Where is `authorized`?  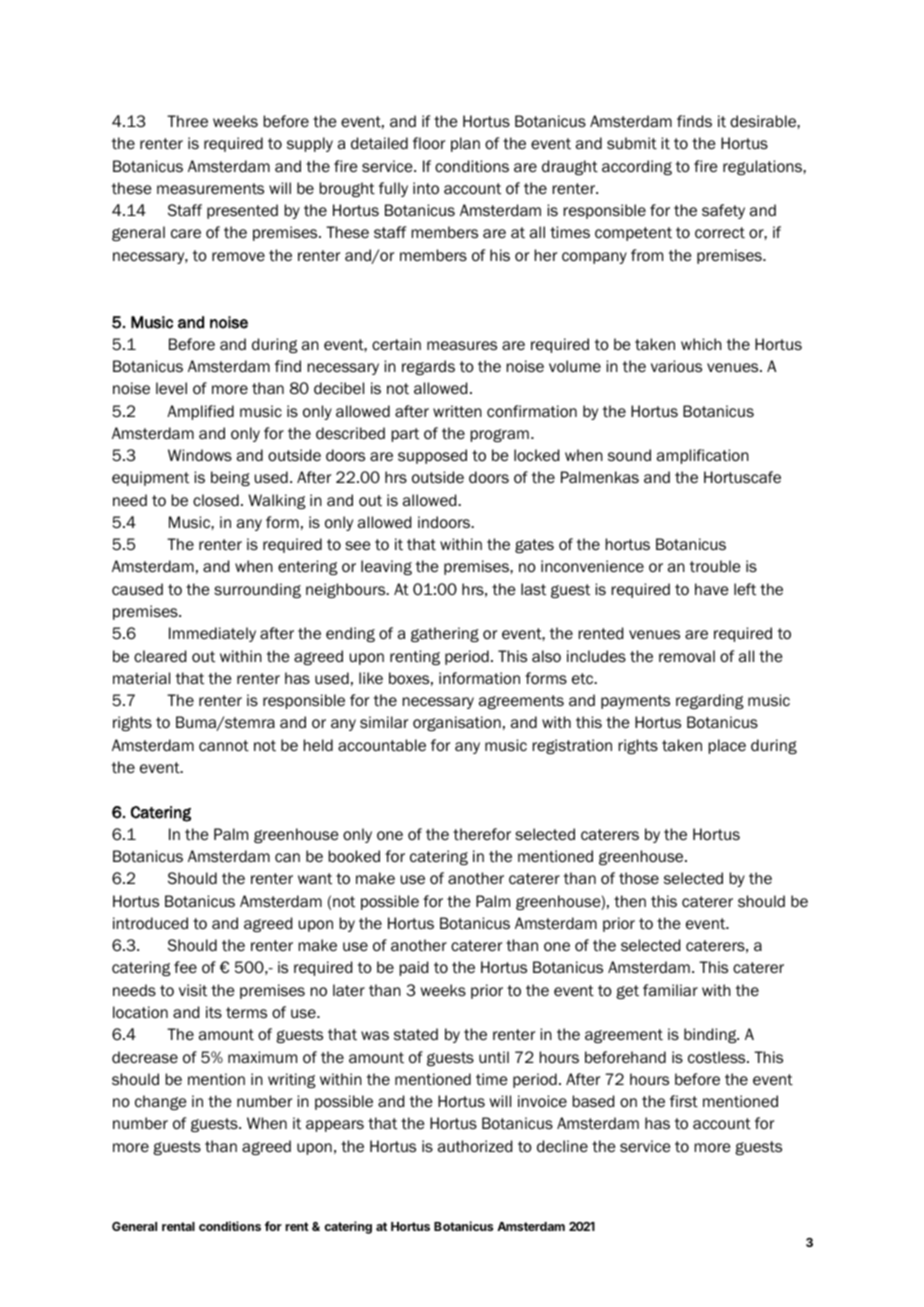 authorized is located at coordinates (475, 1146).
